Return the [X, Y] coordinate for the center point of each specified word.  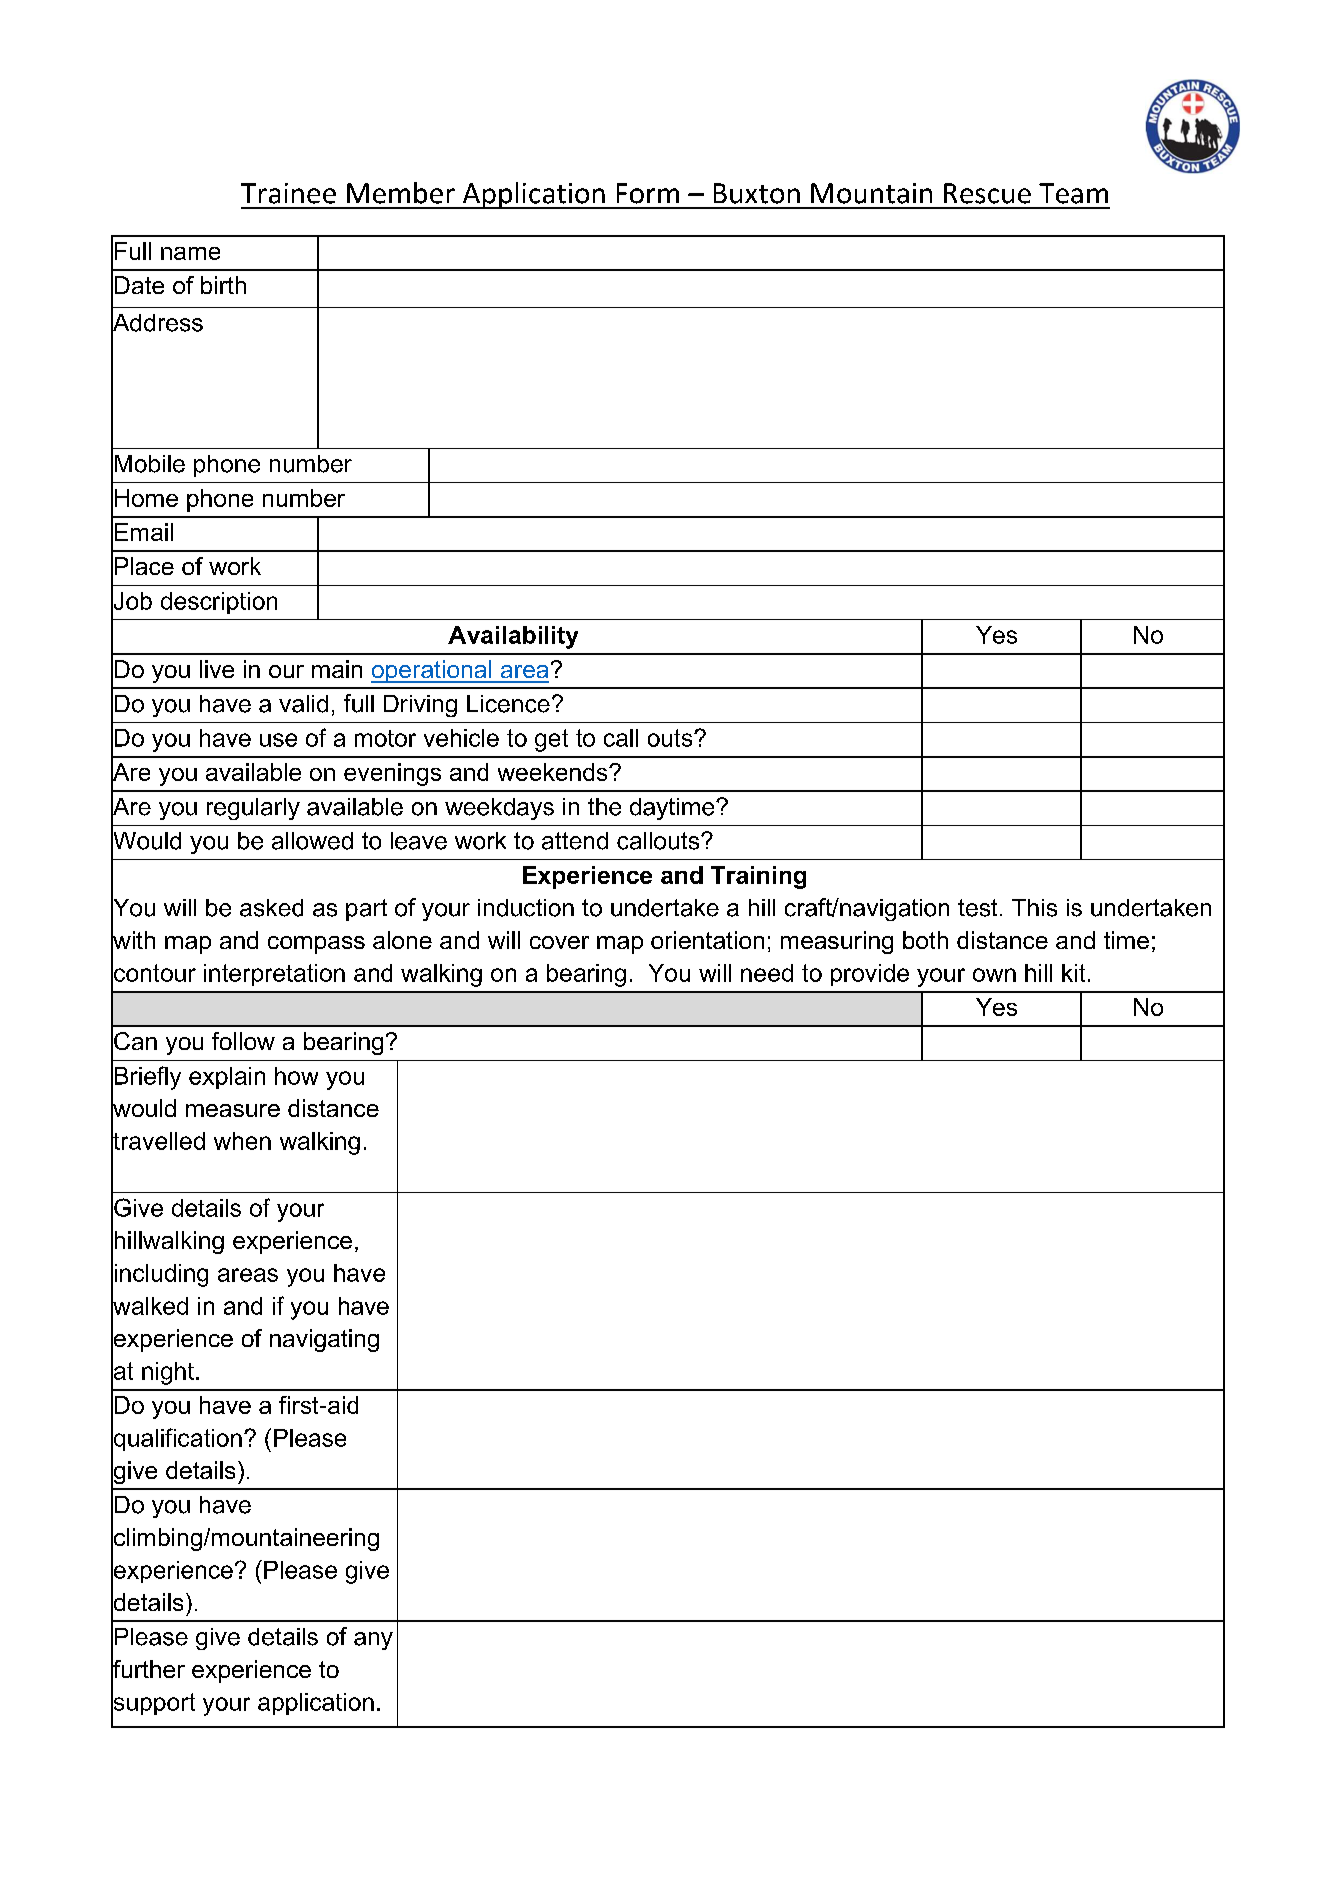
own [994, 975]
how [296, 1076]
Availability [513, 637]
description [219, 603]
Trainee [288, 193]
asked [271, 908]
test [977, 908]
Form [648, 193]
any [373, 1641]
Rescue [987, 193]
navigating [324, 1340]
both [925, 940]
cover [559, 942]
